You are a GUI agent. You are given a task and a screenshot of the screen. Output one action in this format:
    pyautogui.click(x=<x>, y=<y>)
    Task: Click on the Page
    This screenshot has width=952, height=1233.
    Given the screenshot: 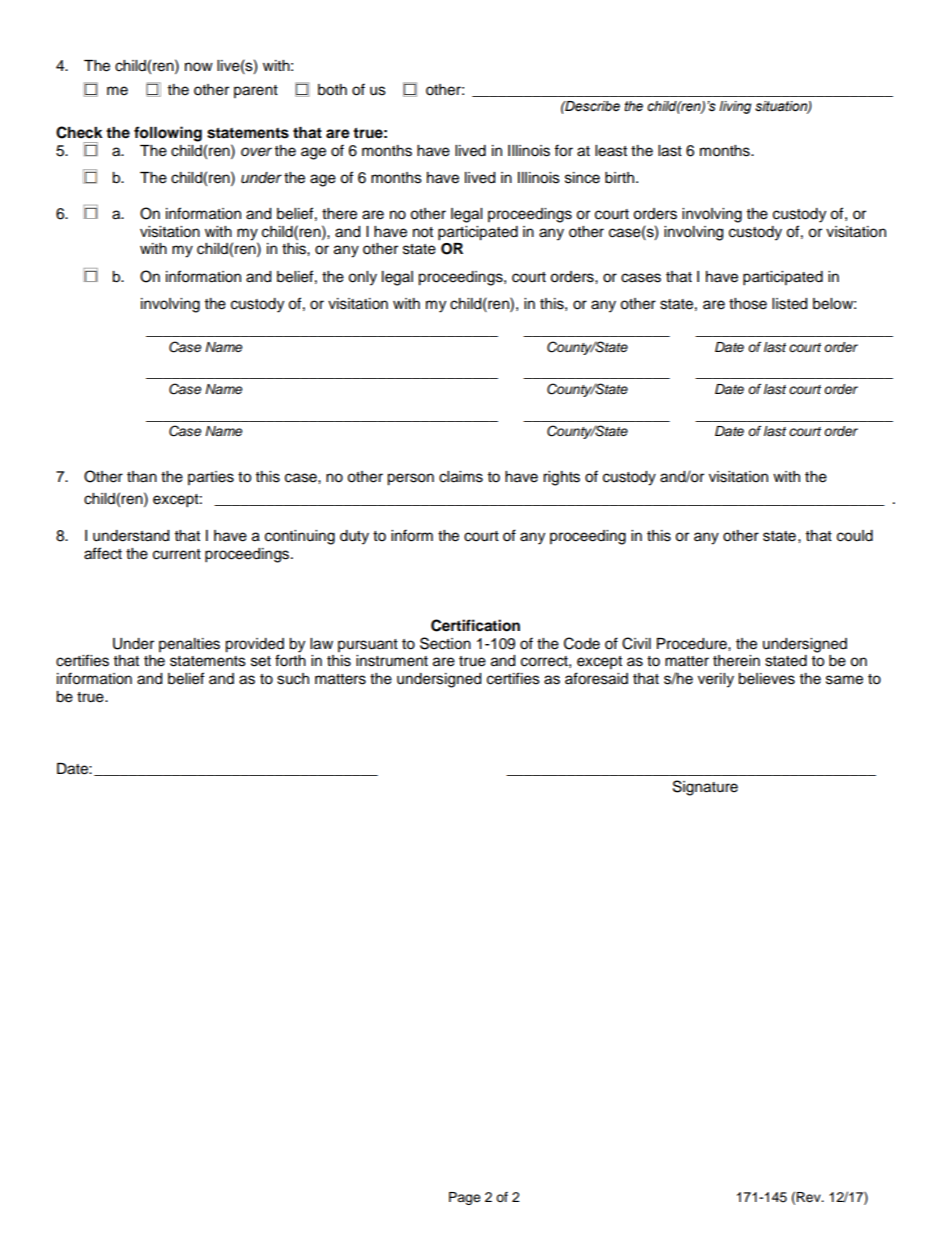 What is the action you would take?
    pyautogui.click(x=465, y=1198)
